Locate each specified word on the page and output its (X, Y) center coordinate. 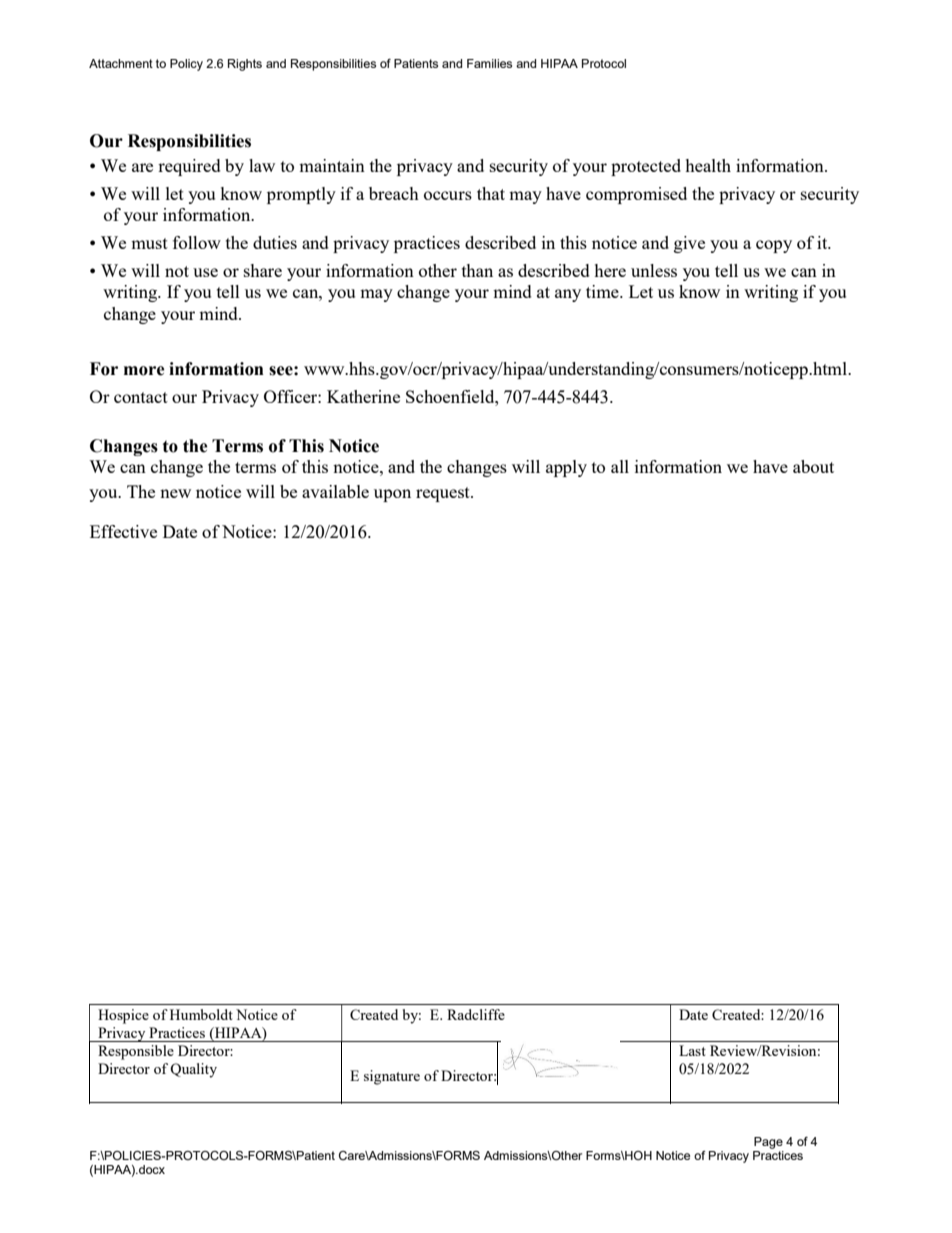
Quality (193, 1070)
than (477, 270)
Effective (123, 531)
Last (692, 1050)
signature (392, 1077)
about (813, 466)
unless (654, 270)
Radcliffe (476, 1014)
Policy (186, 65)
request (444, 494)
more (144, 371)
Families (489, 63)
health (708, 165)
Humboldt (201, 1014)
